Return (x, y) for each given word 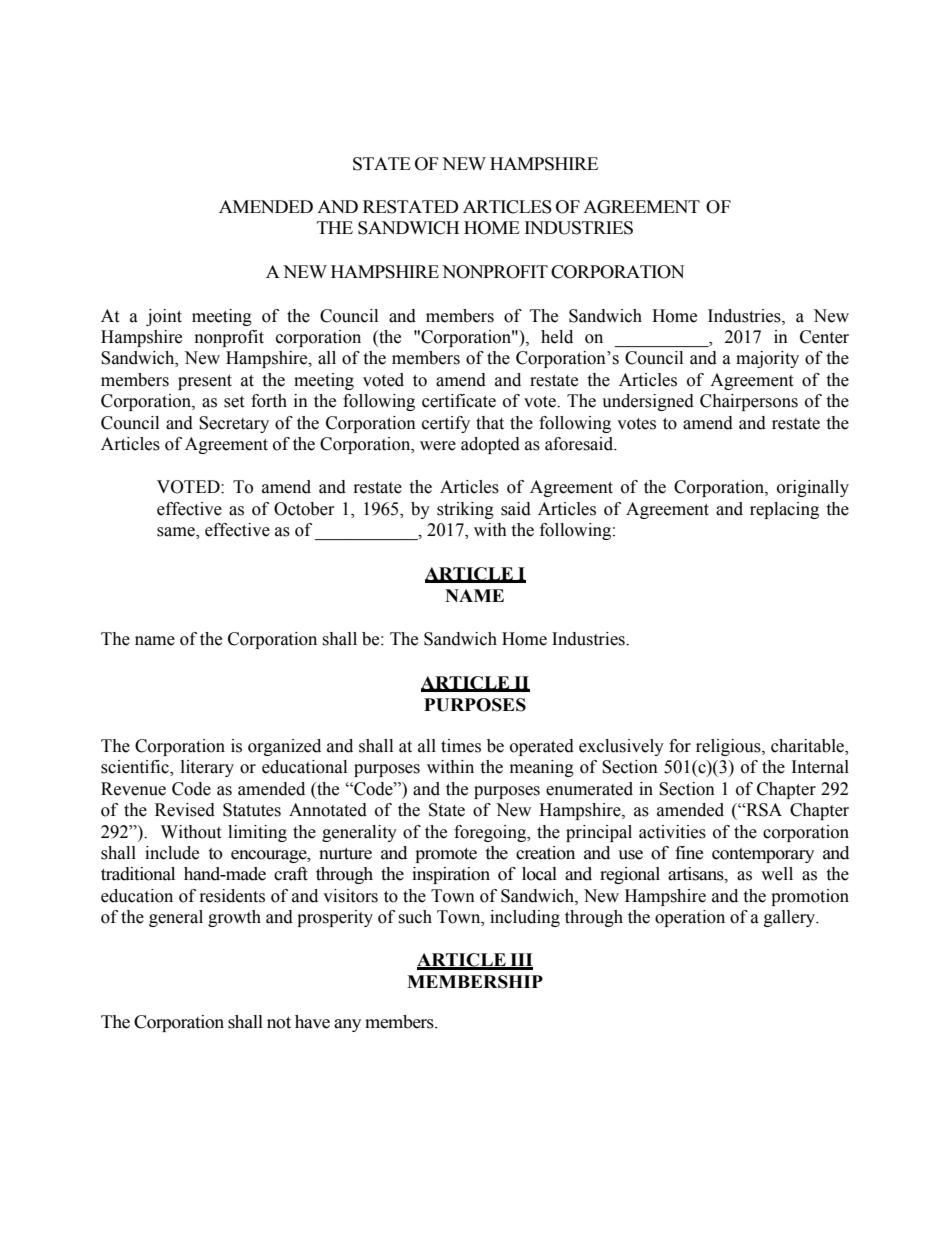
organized (284, 747)
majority (767, 359)
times (461, 746)
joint (164, 317)
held (557, 337)
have (312, 1022)
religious (729, 747)
